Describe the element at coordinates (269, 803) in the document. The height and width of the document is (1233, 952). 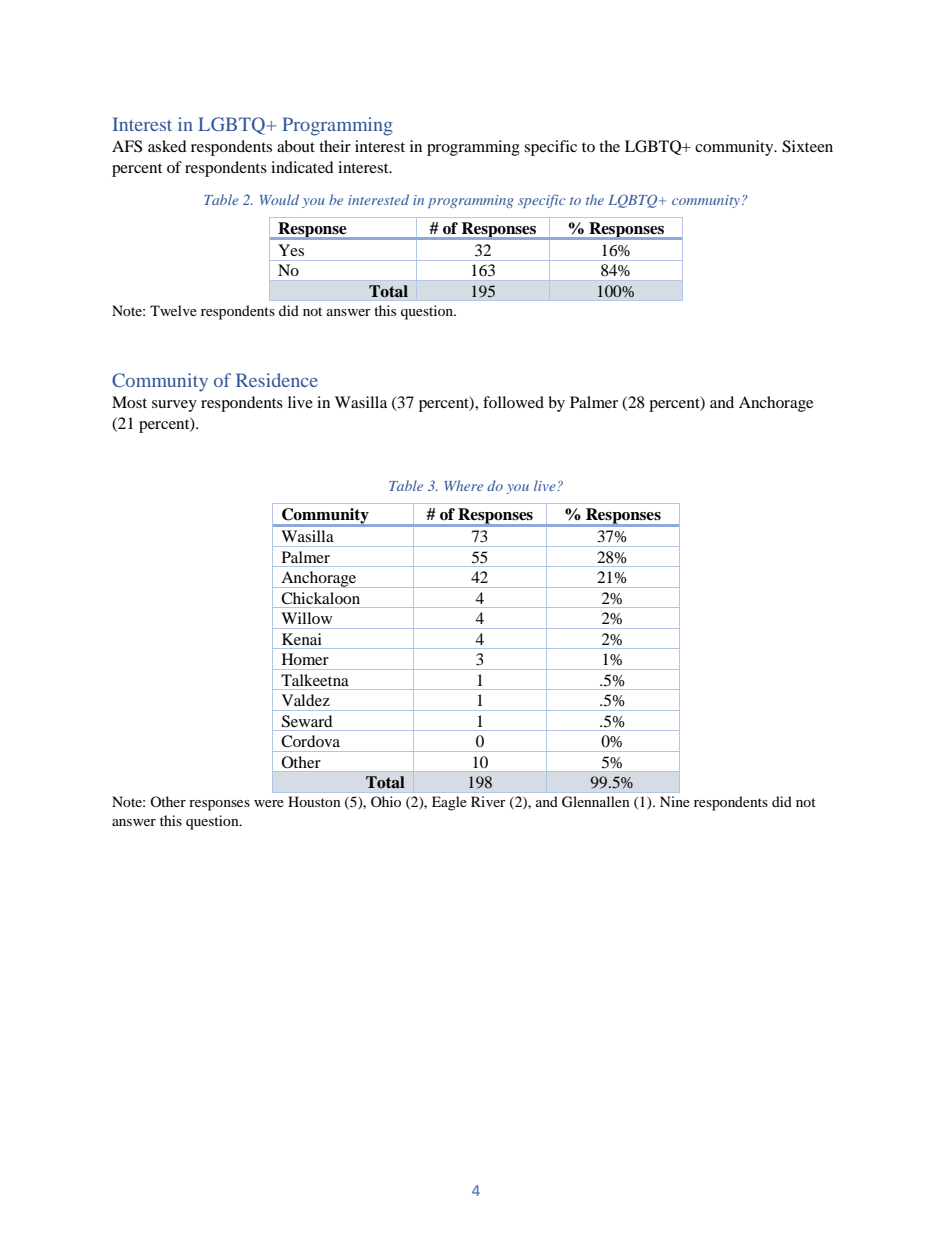
I see `were` at that location.
